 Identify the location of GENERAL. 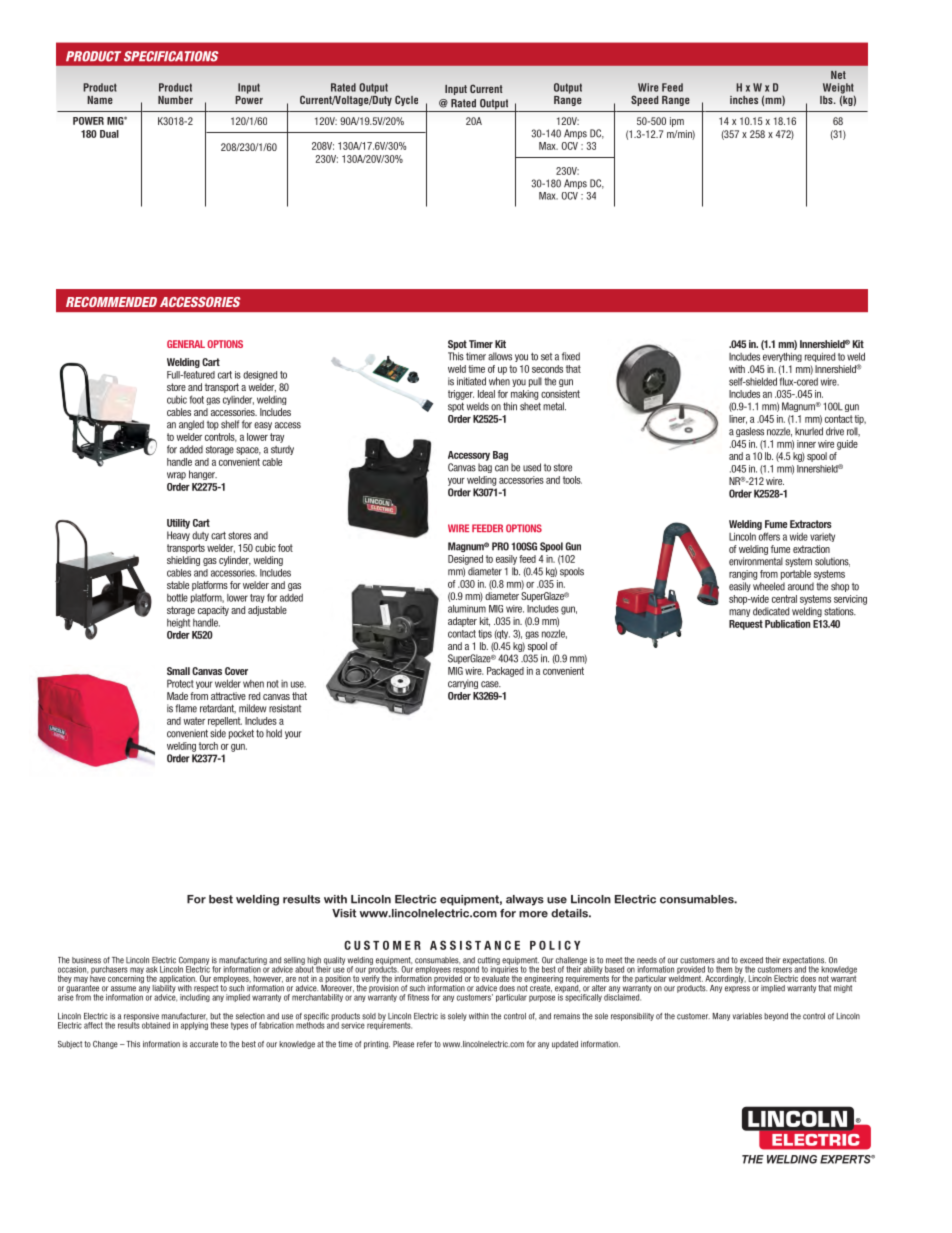
(186, 344).
